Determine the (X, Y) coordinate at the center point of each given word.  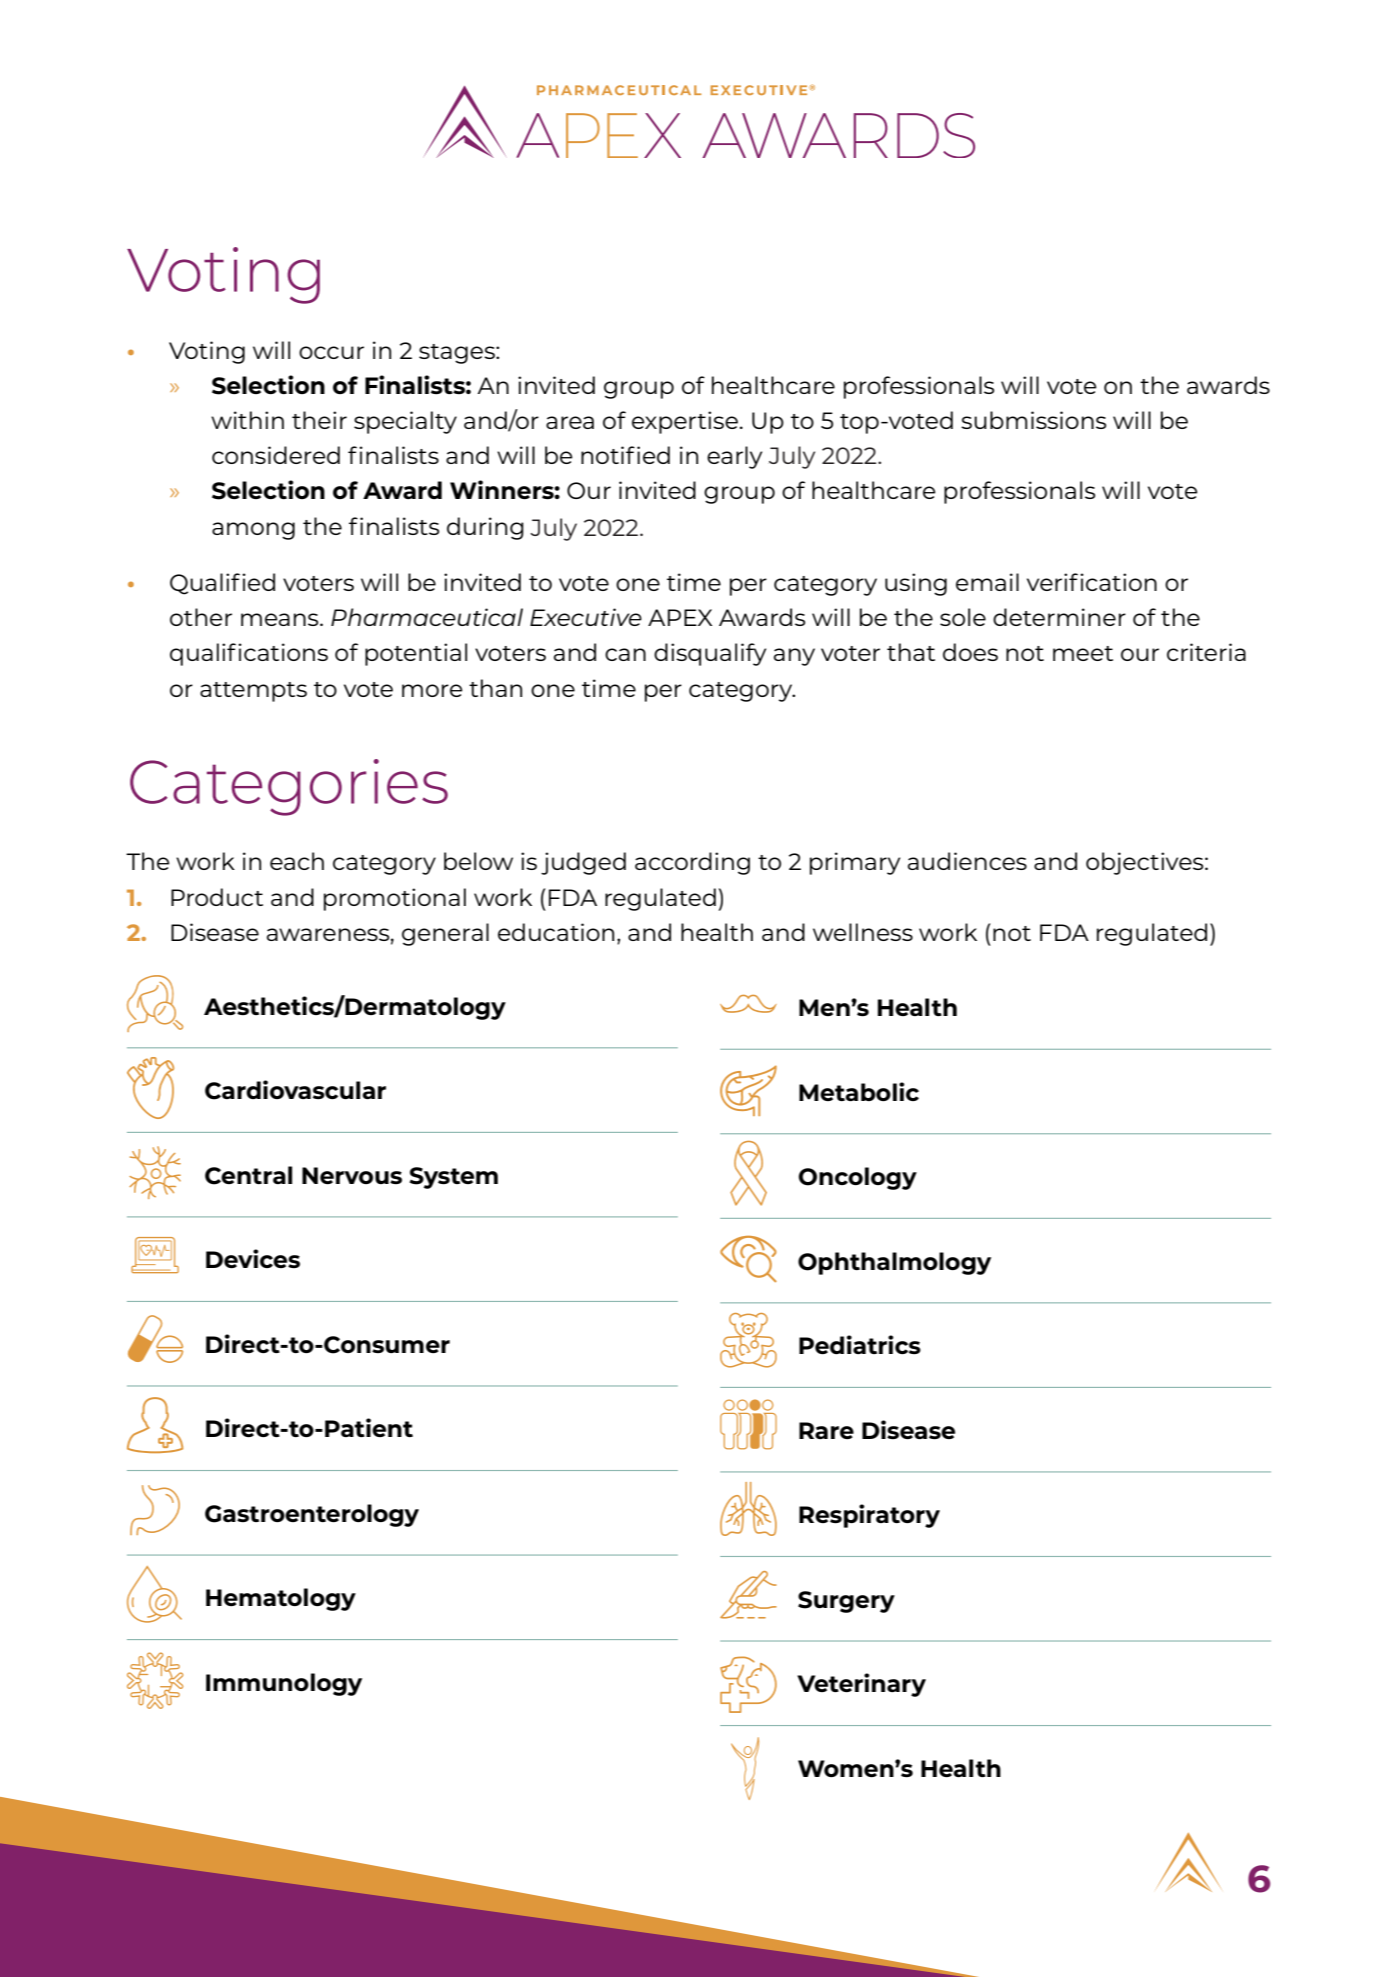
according (692, 863)
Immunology (284, 1684)
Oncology (858, 1178)
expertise (685, 422)
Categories (289, 787)
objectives (1146, 863)
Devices (253, 1258)
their (319, 420)
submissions (1033, 420)
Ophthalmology (894, 1263)
